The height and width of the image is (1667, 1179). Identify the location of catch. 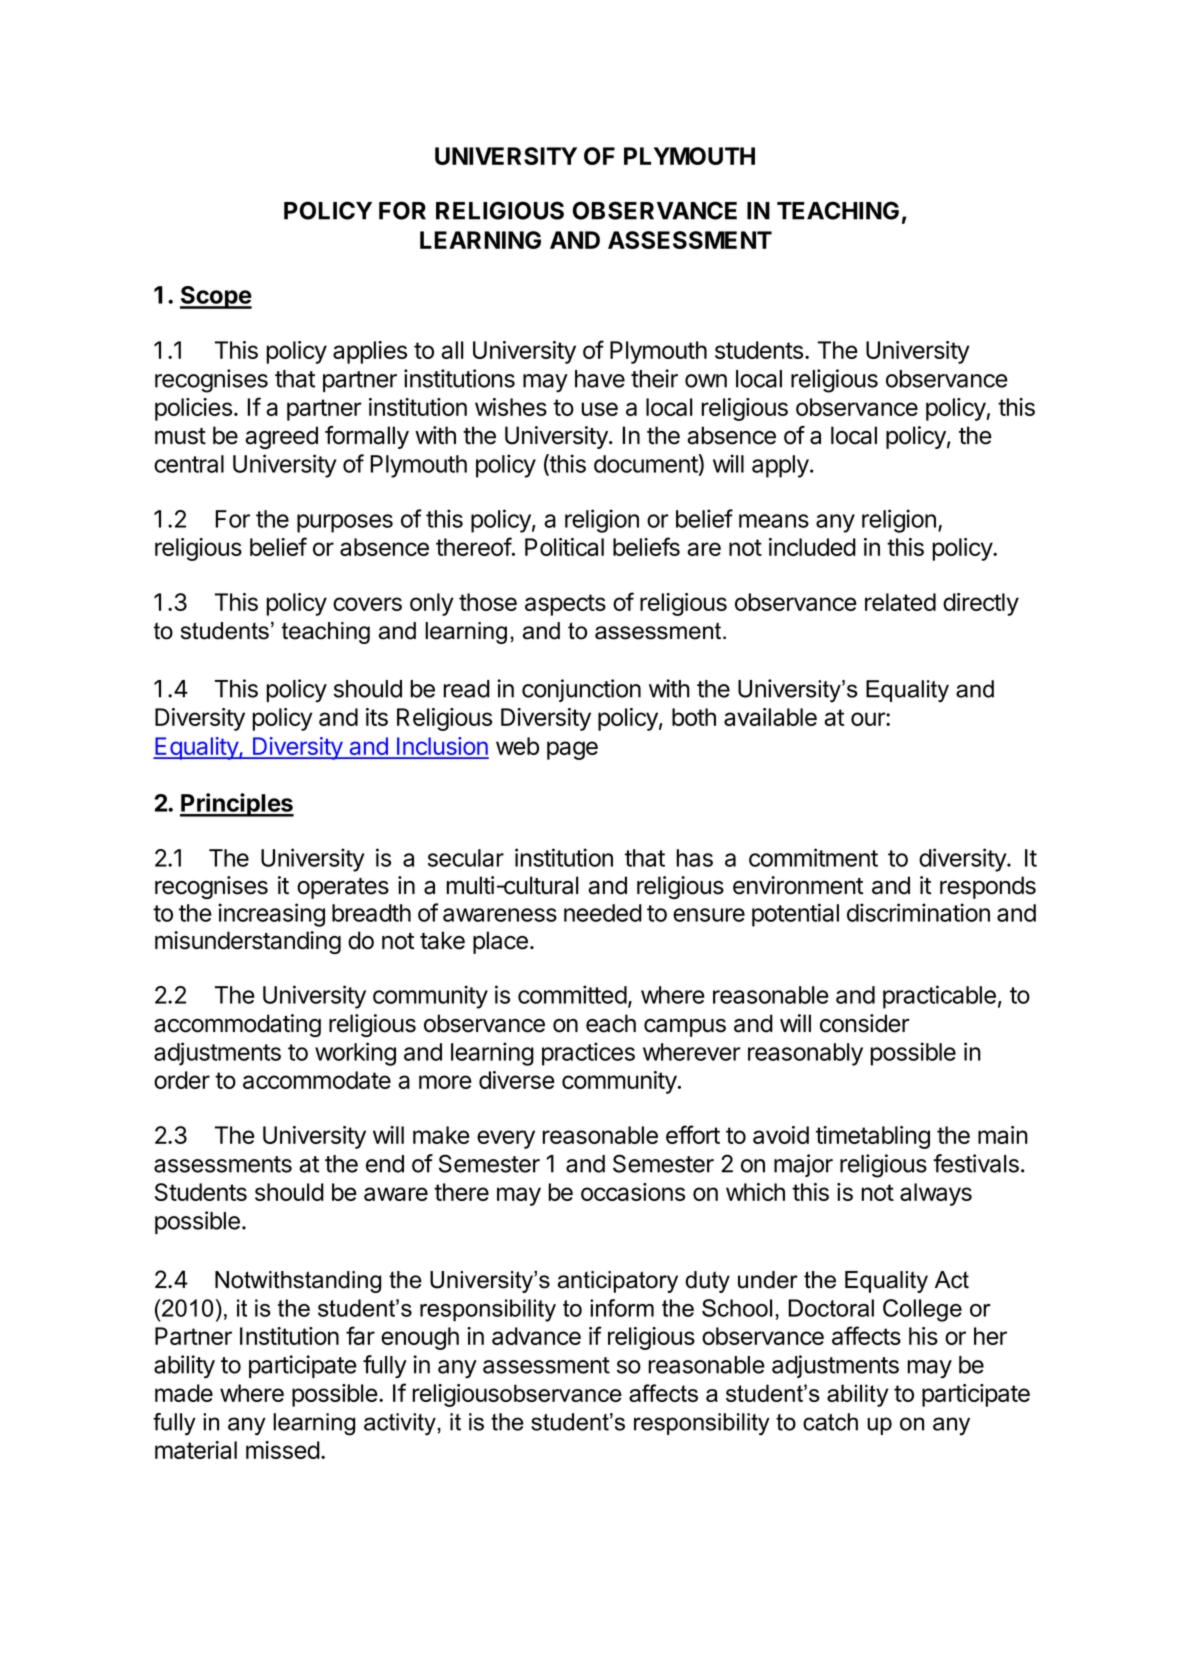
(830, 1422).
